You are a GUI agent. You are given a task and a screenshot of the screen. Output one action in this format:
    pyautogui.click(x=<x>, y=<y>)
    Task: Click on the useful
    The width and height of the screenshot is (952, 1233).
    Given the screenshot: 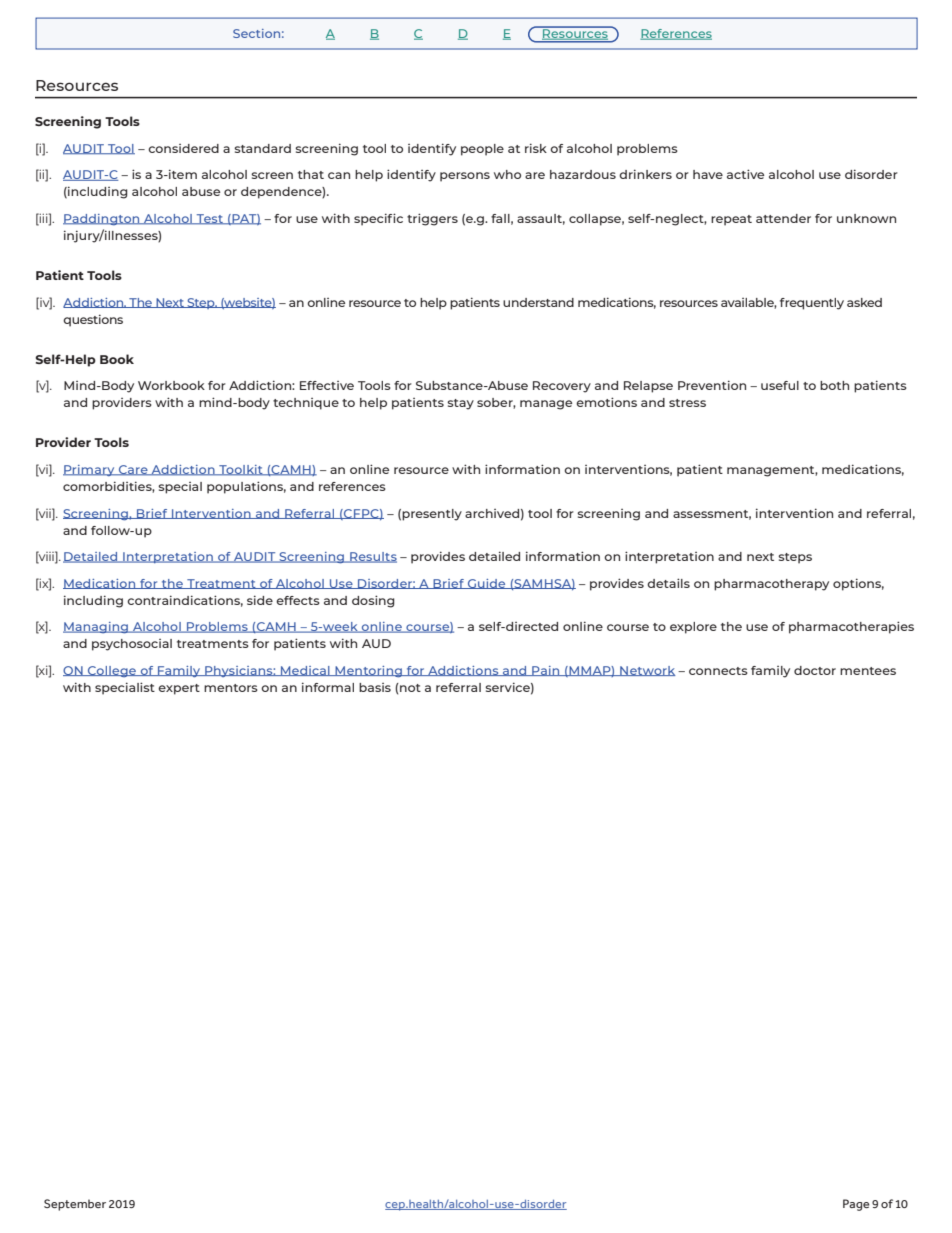 What is the action you would take?
    pyautogui.click(x=780, y=385)
